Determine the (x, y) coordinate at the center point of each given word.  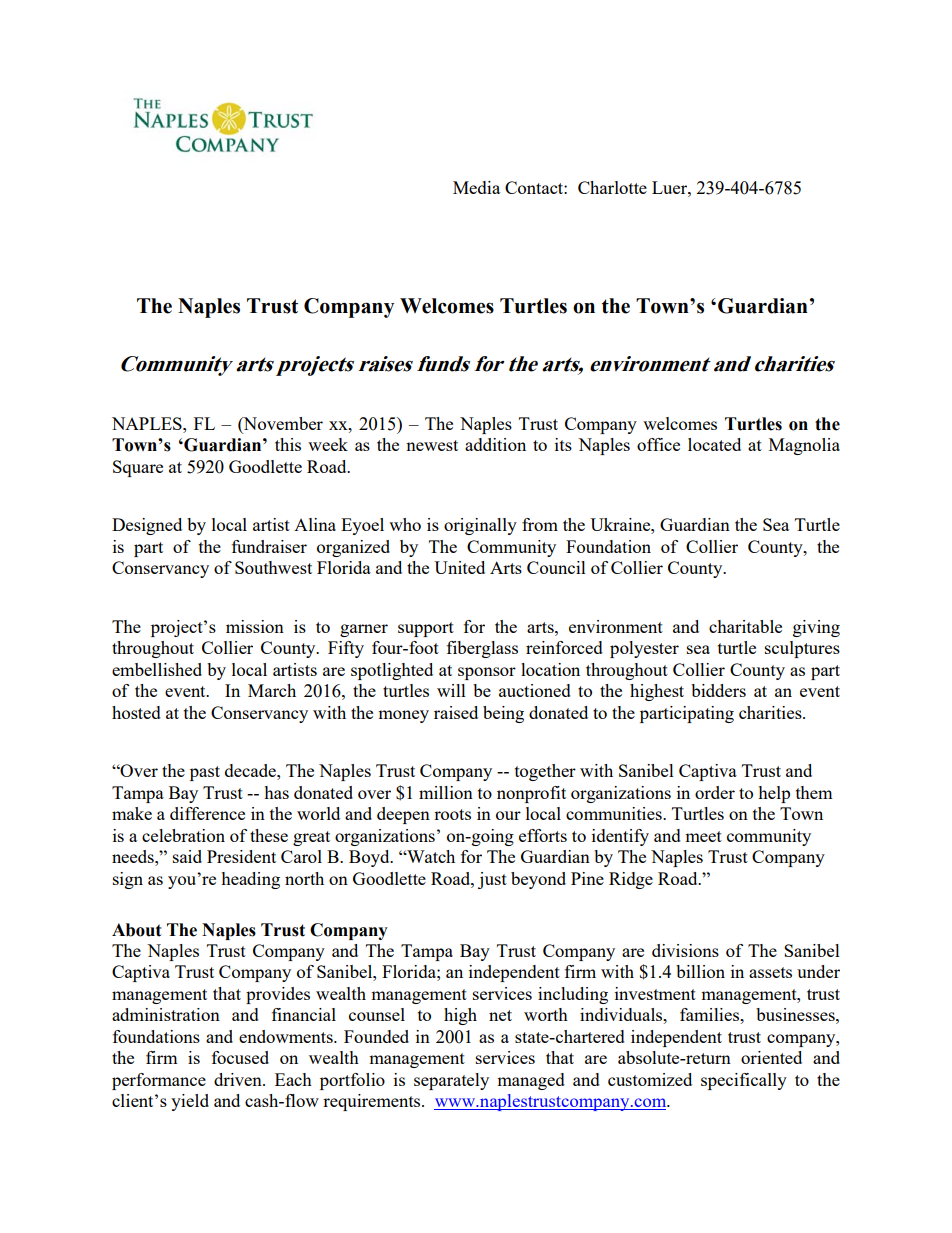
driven (239, 1079)
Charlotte (612, 187)
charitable (745, 626)
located (714, 444)
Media (476, 187)
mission (255, 626)
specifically (744, 1081)
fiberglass (482, 649)
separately (451, 1081)
